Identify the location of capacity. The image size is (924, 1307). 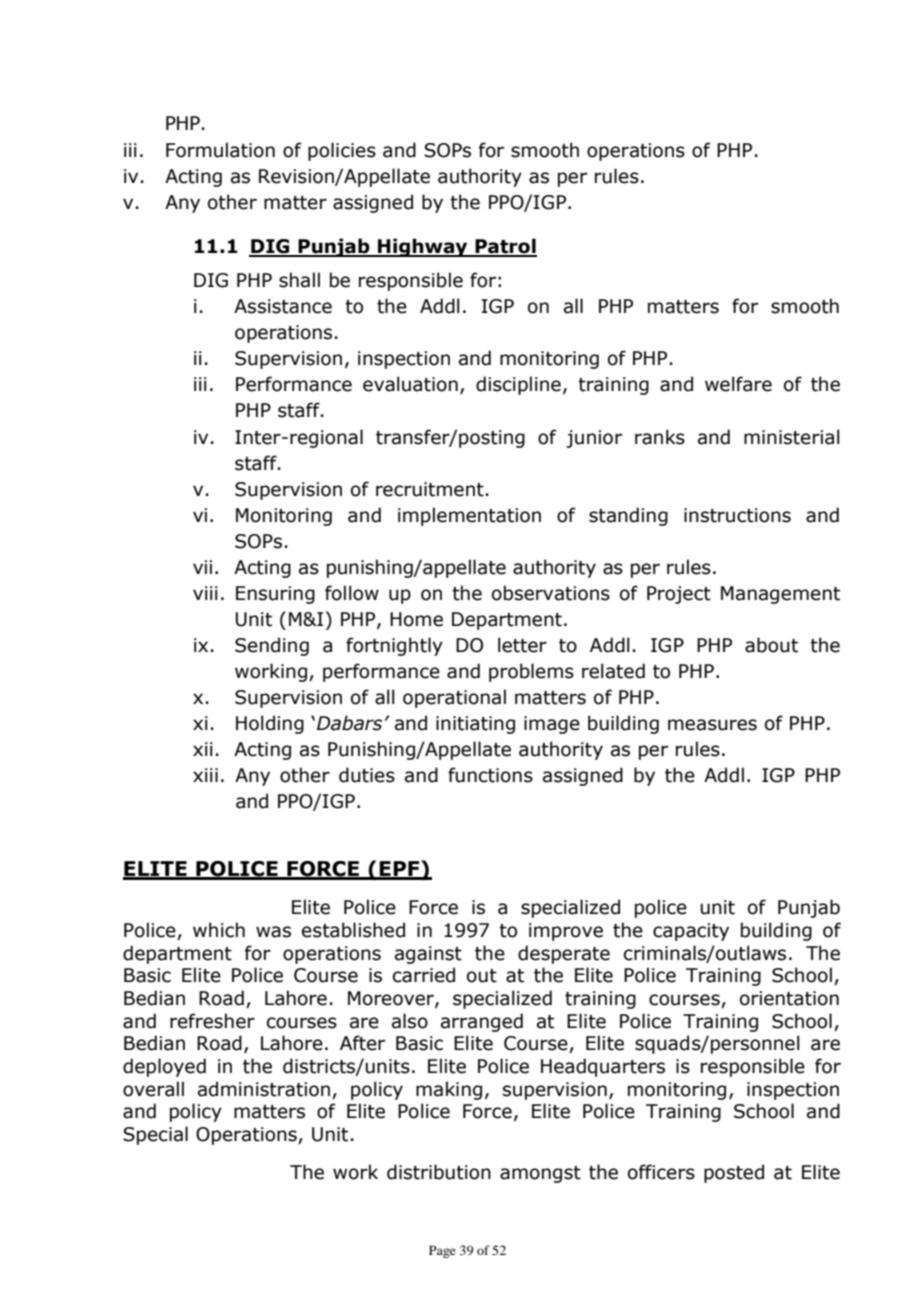
(691, 932).
